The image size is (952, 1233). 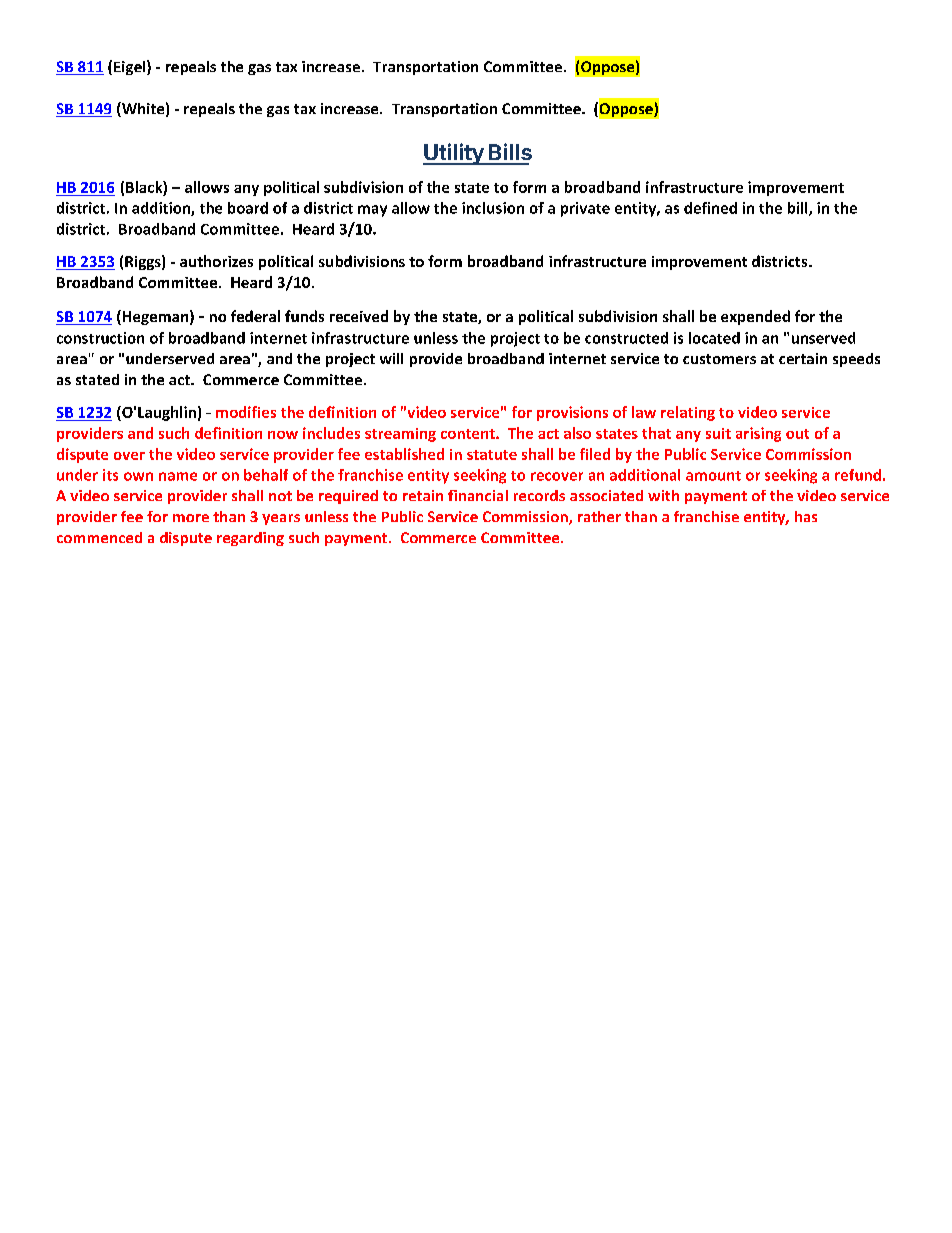 What do you see at coordinates (755, 317) in the document?
I see `expended` at bounding box center [755, 317].
